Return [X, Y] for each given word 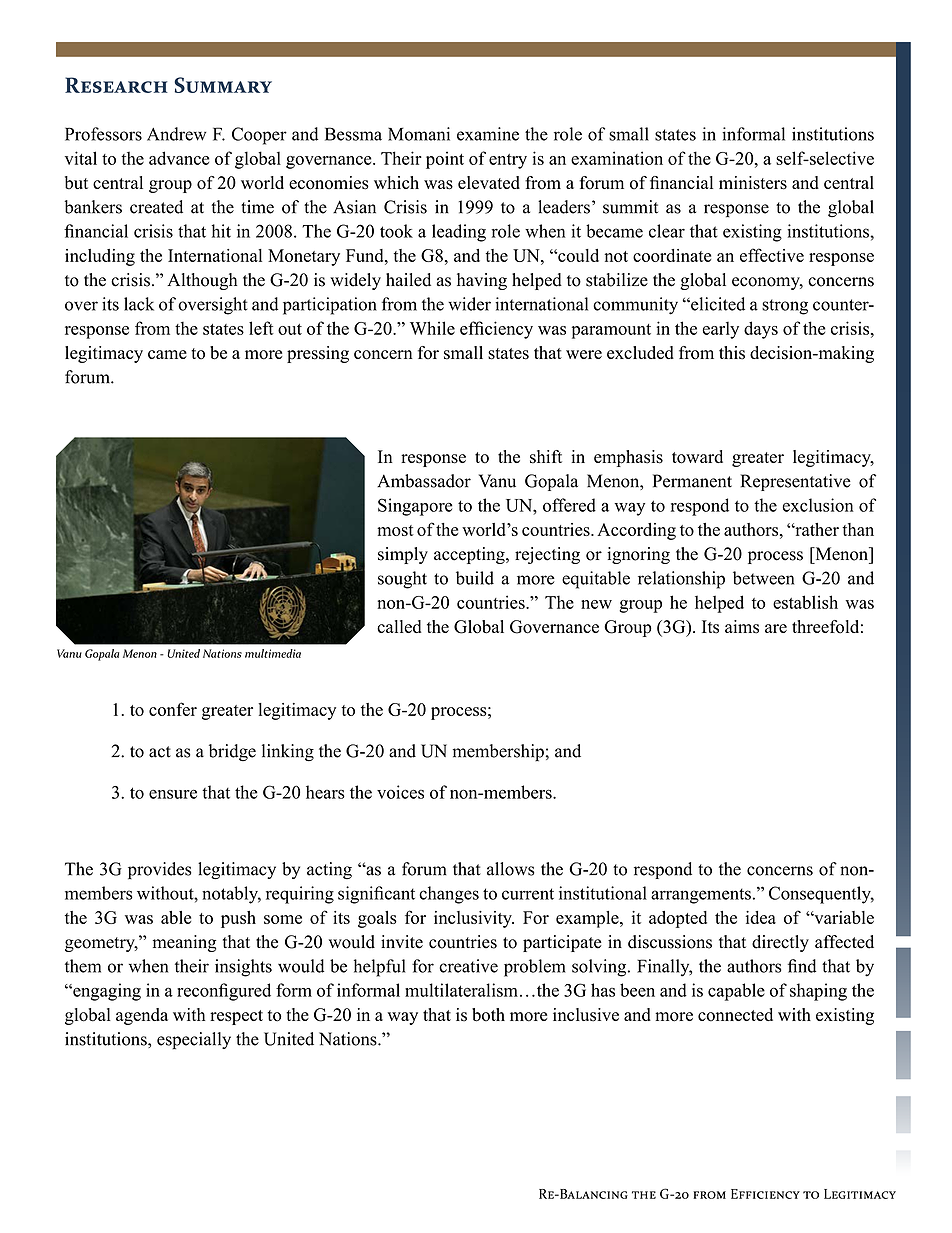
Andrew [176, 134]
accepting [470, 555]
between [763, 578]
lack [139, 304]
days [761, 330]
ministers [753, 183]
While [432, 328]
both [488, 1015]
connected [735, 1015]
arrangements [701, 896]
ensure [173, 794]
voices [400, 792]
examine [488, 134]
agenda [142, 1016]
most [395, 530]
